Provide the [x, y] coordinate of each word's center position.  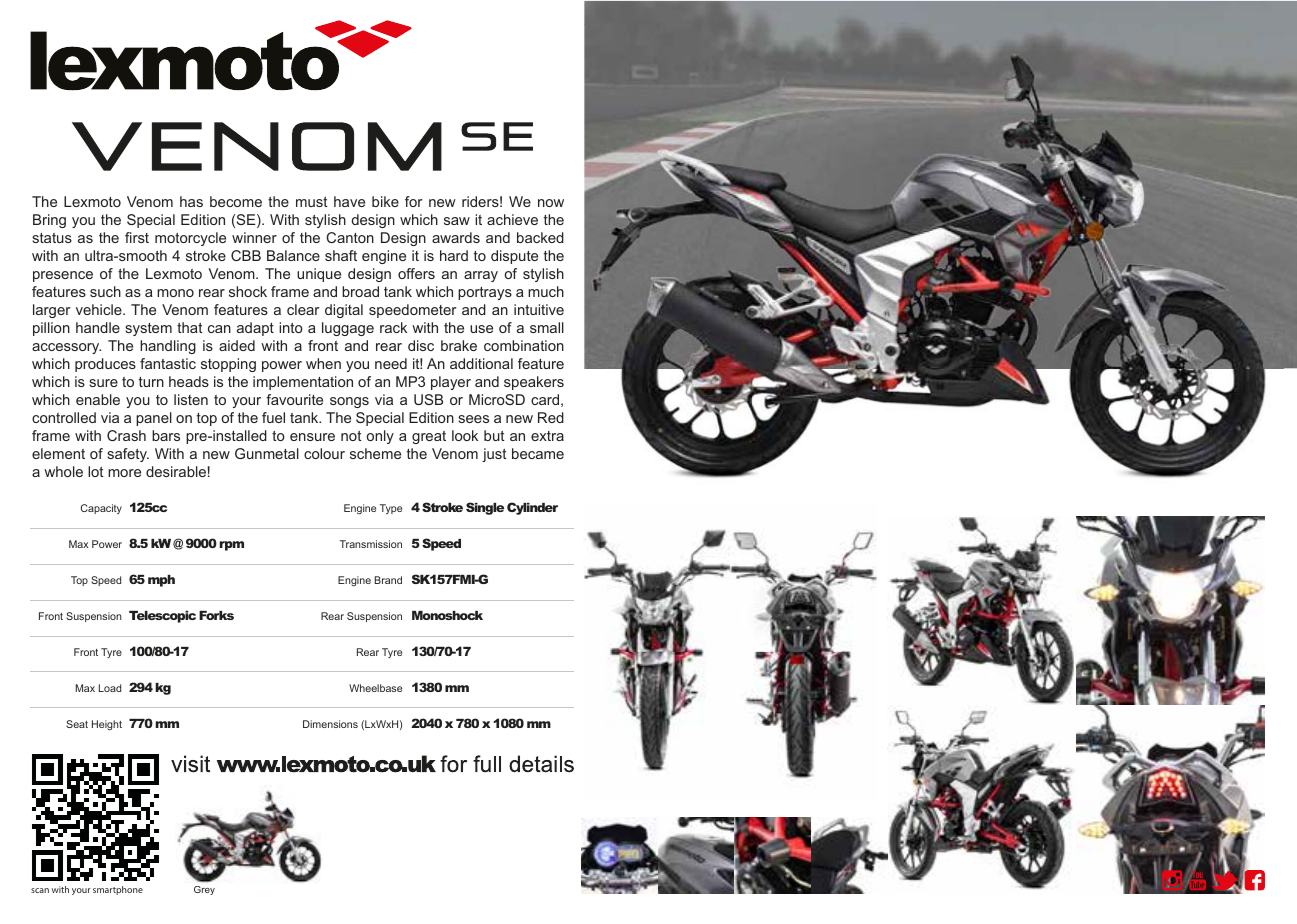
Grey [204, 890]
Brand [388, 580]
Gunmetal [267, 453]
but [494, 435]
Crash [126, 435]
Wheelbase [375, 688]
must [312, 202]
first [137, 237]
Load [110, 688]
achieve [512, 219]
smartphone [118, 890]
